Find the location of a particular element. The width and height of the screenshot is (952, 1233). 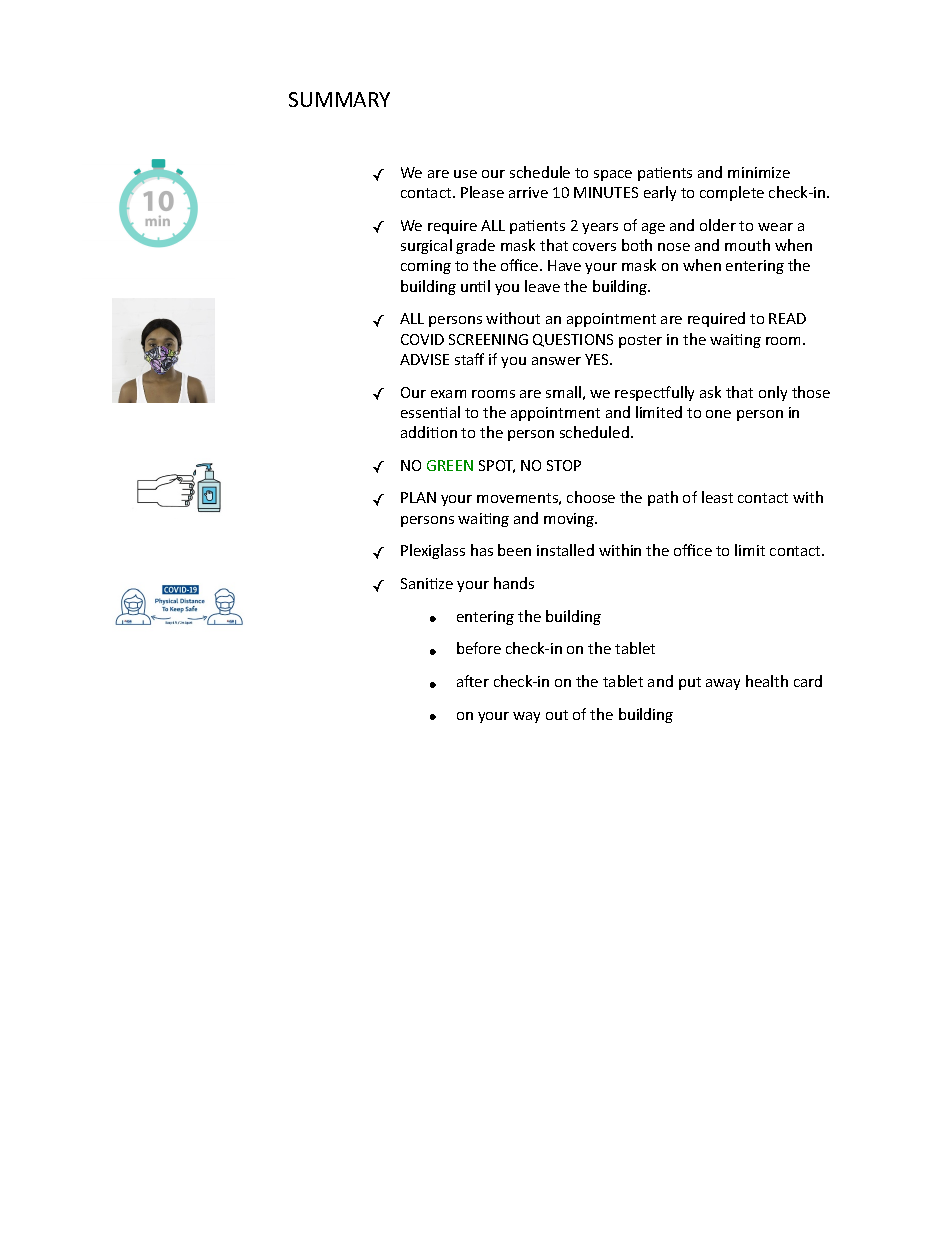

space is located at coordinates (613, 175).
